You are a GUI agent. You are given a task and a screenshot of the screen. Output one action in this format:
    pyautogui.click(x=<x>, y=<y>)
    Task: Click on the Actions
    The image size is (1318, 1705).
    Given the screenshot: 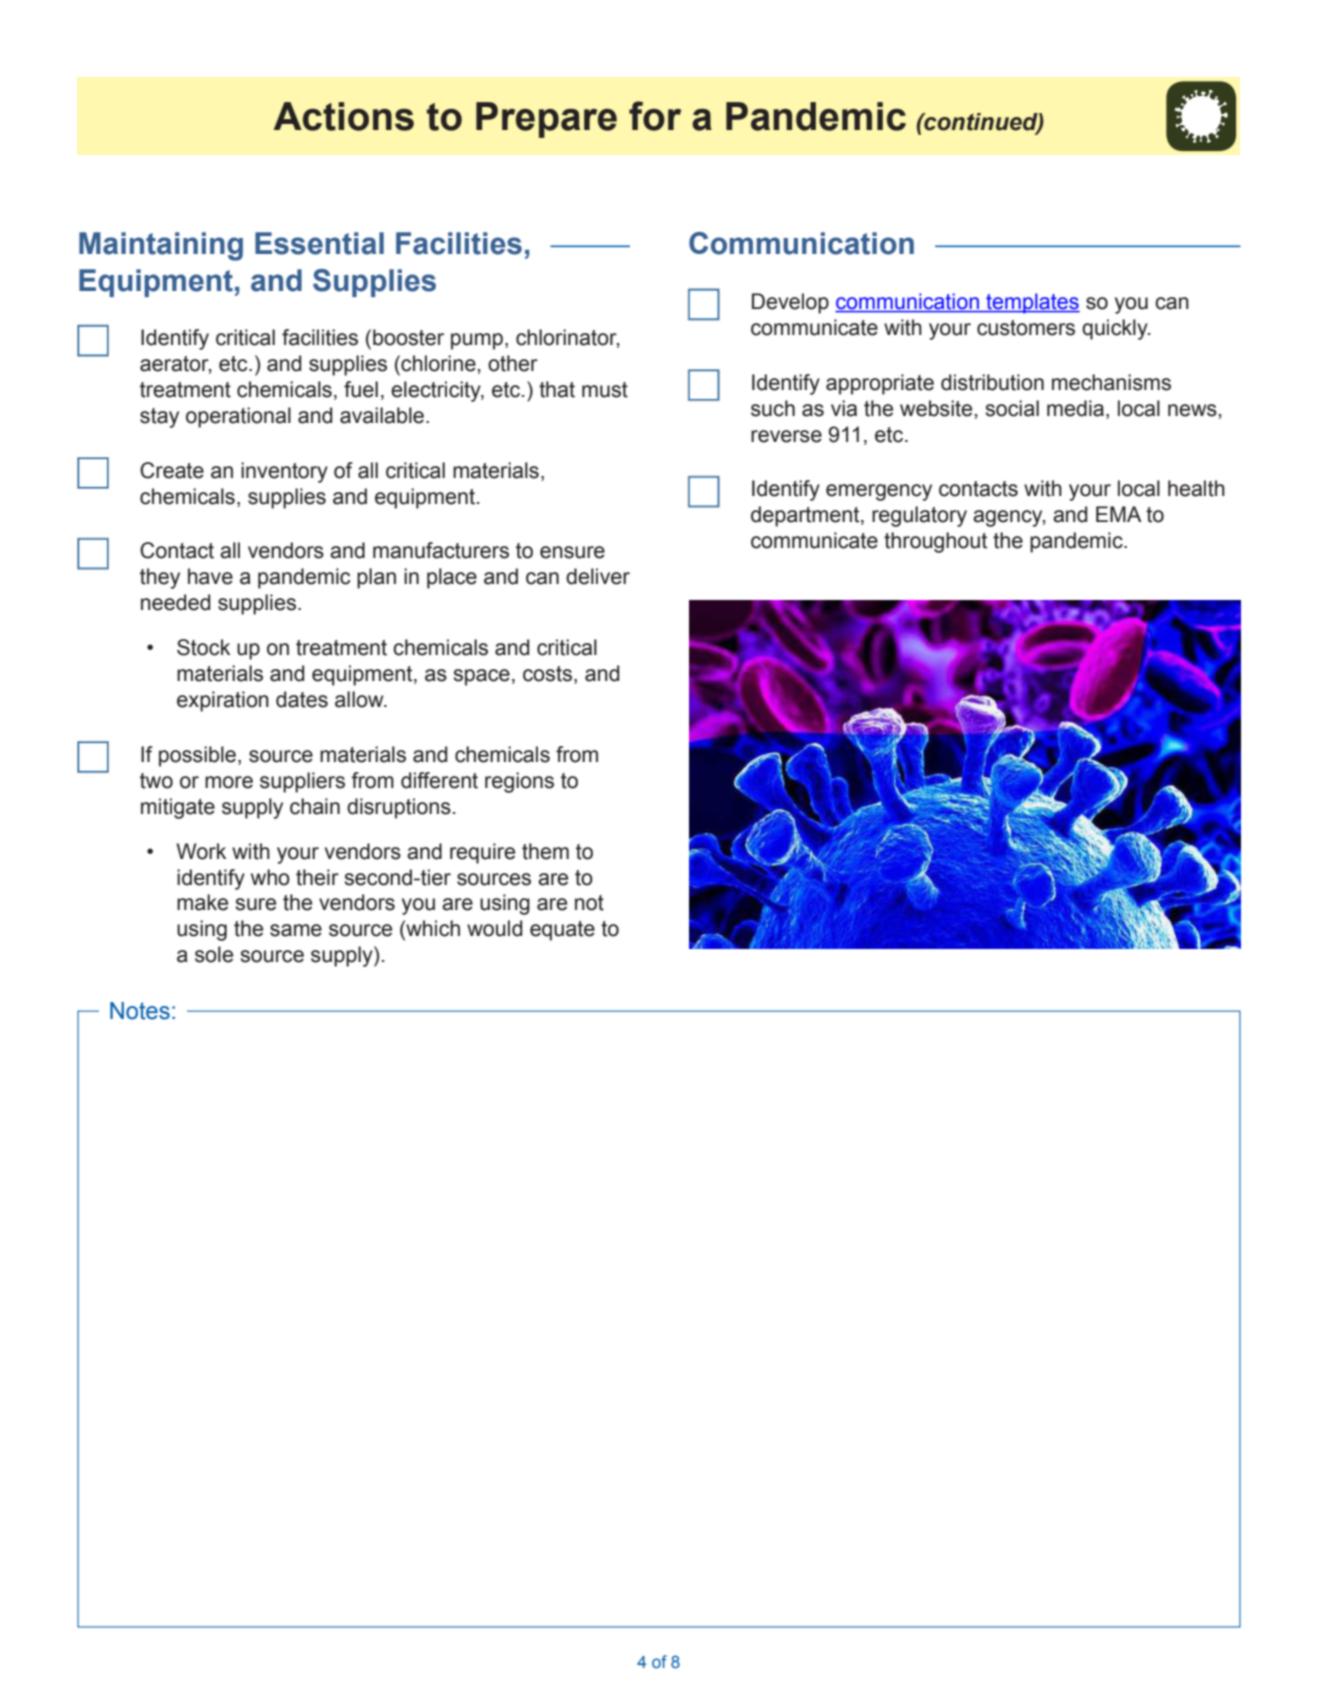 What is the action you would take?
    pyautogui.click(x=344, y=116)
